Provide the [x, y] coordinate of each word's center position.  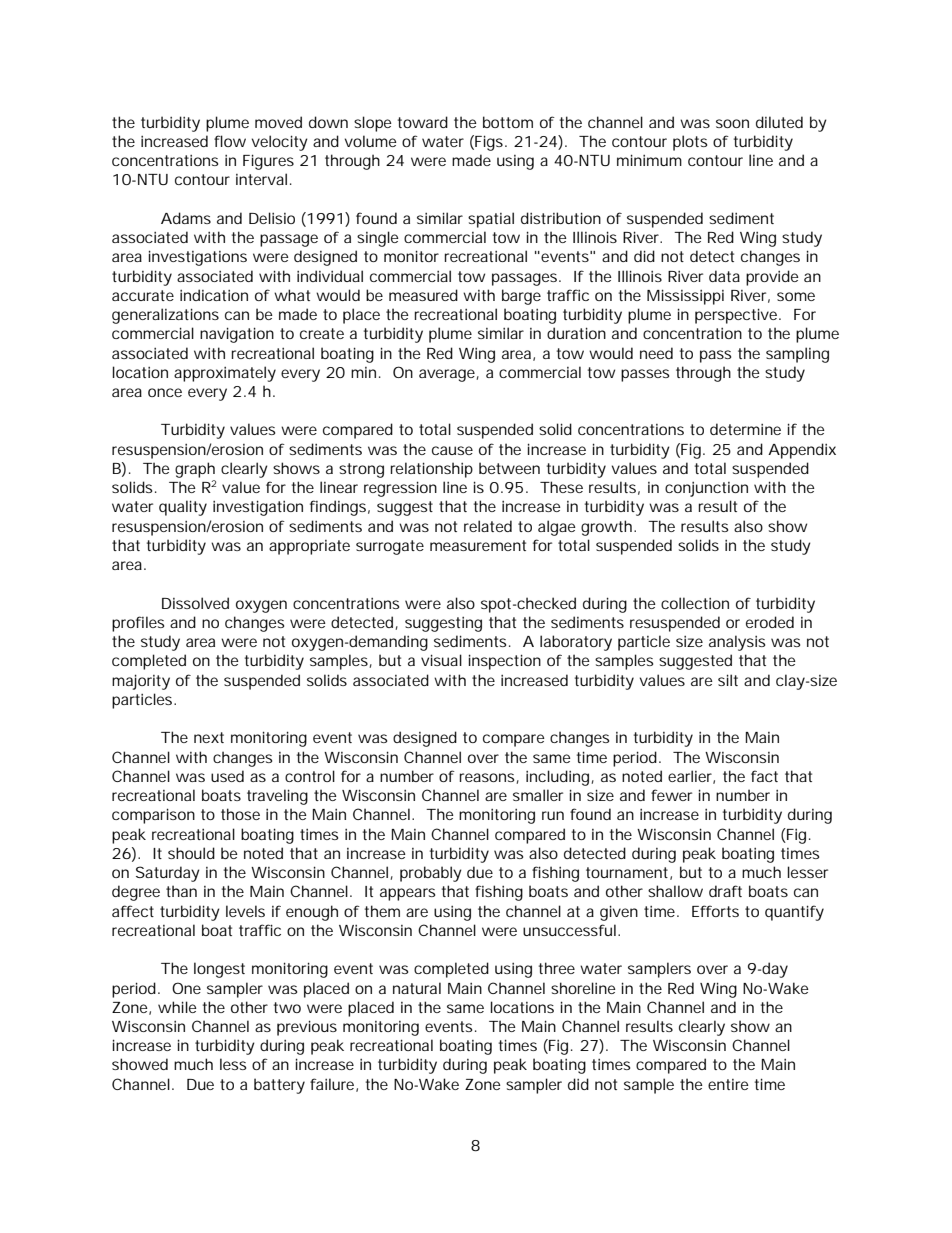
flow [230, 141]
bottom [508, 122]
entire [728, 1084]
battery [279, 1086]
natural [417, 988]
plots [690, 143]
